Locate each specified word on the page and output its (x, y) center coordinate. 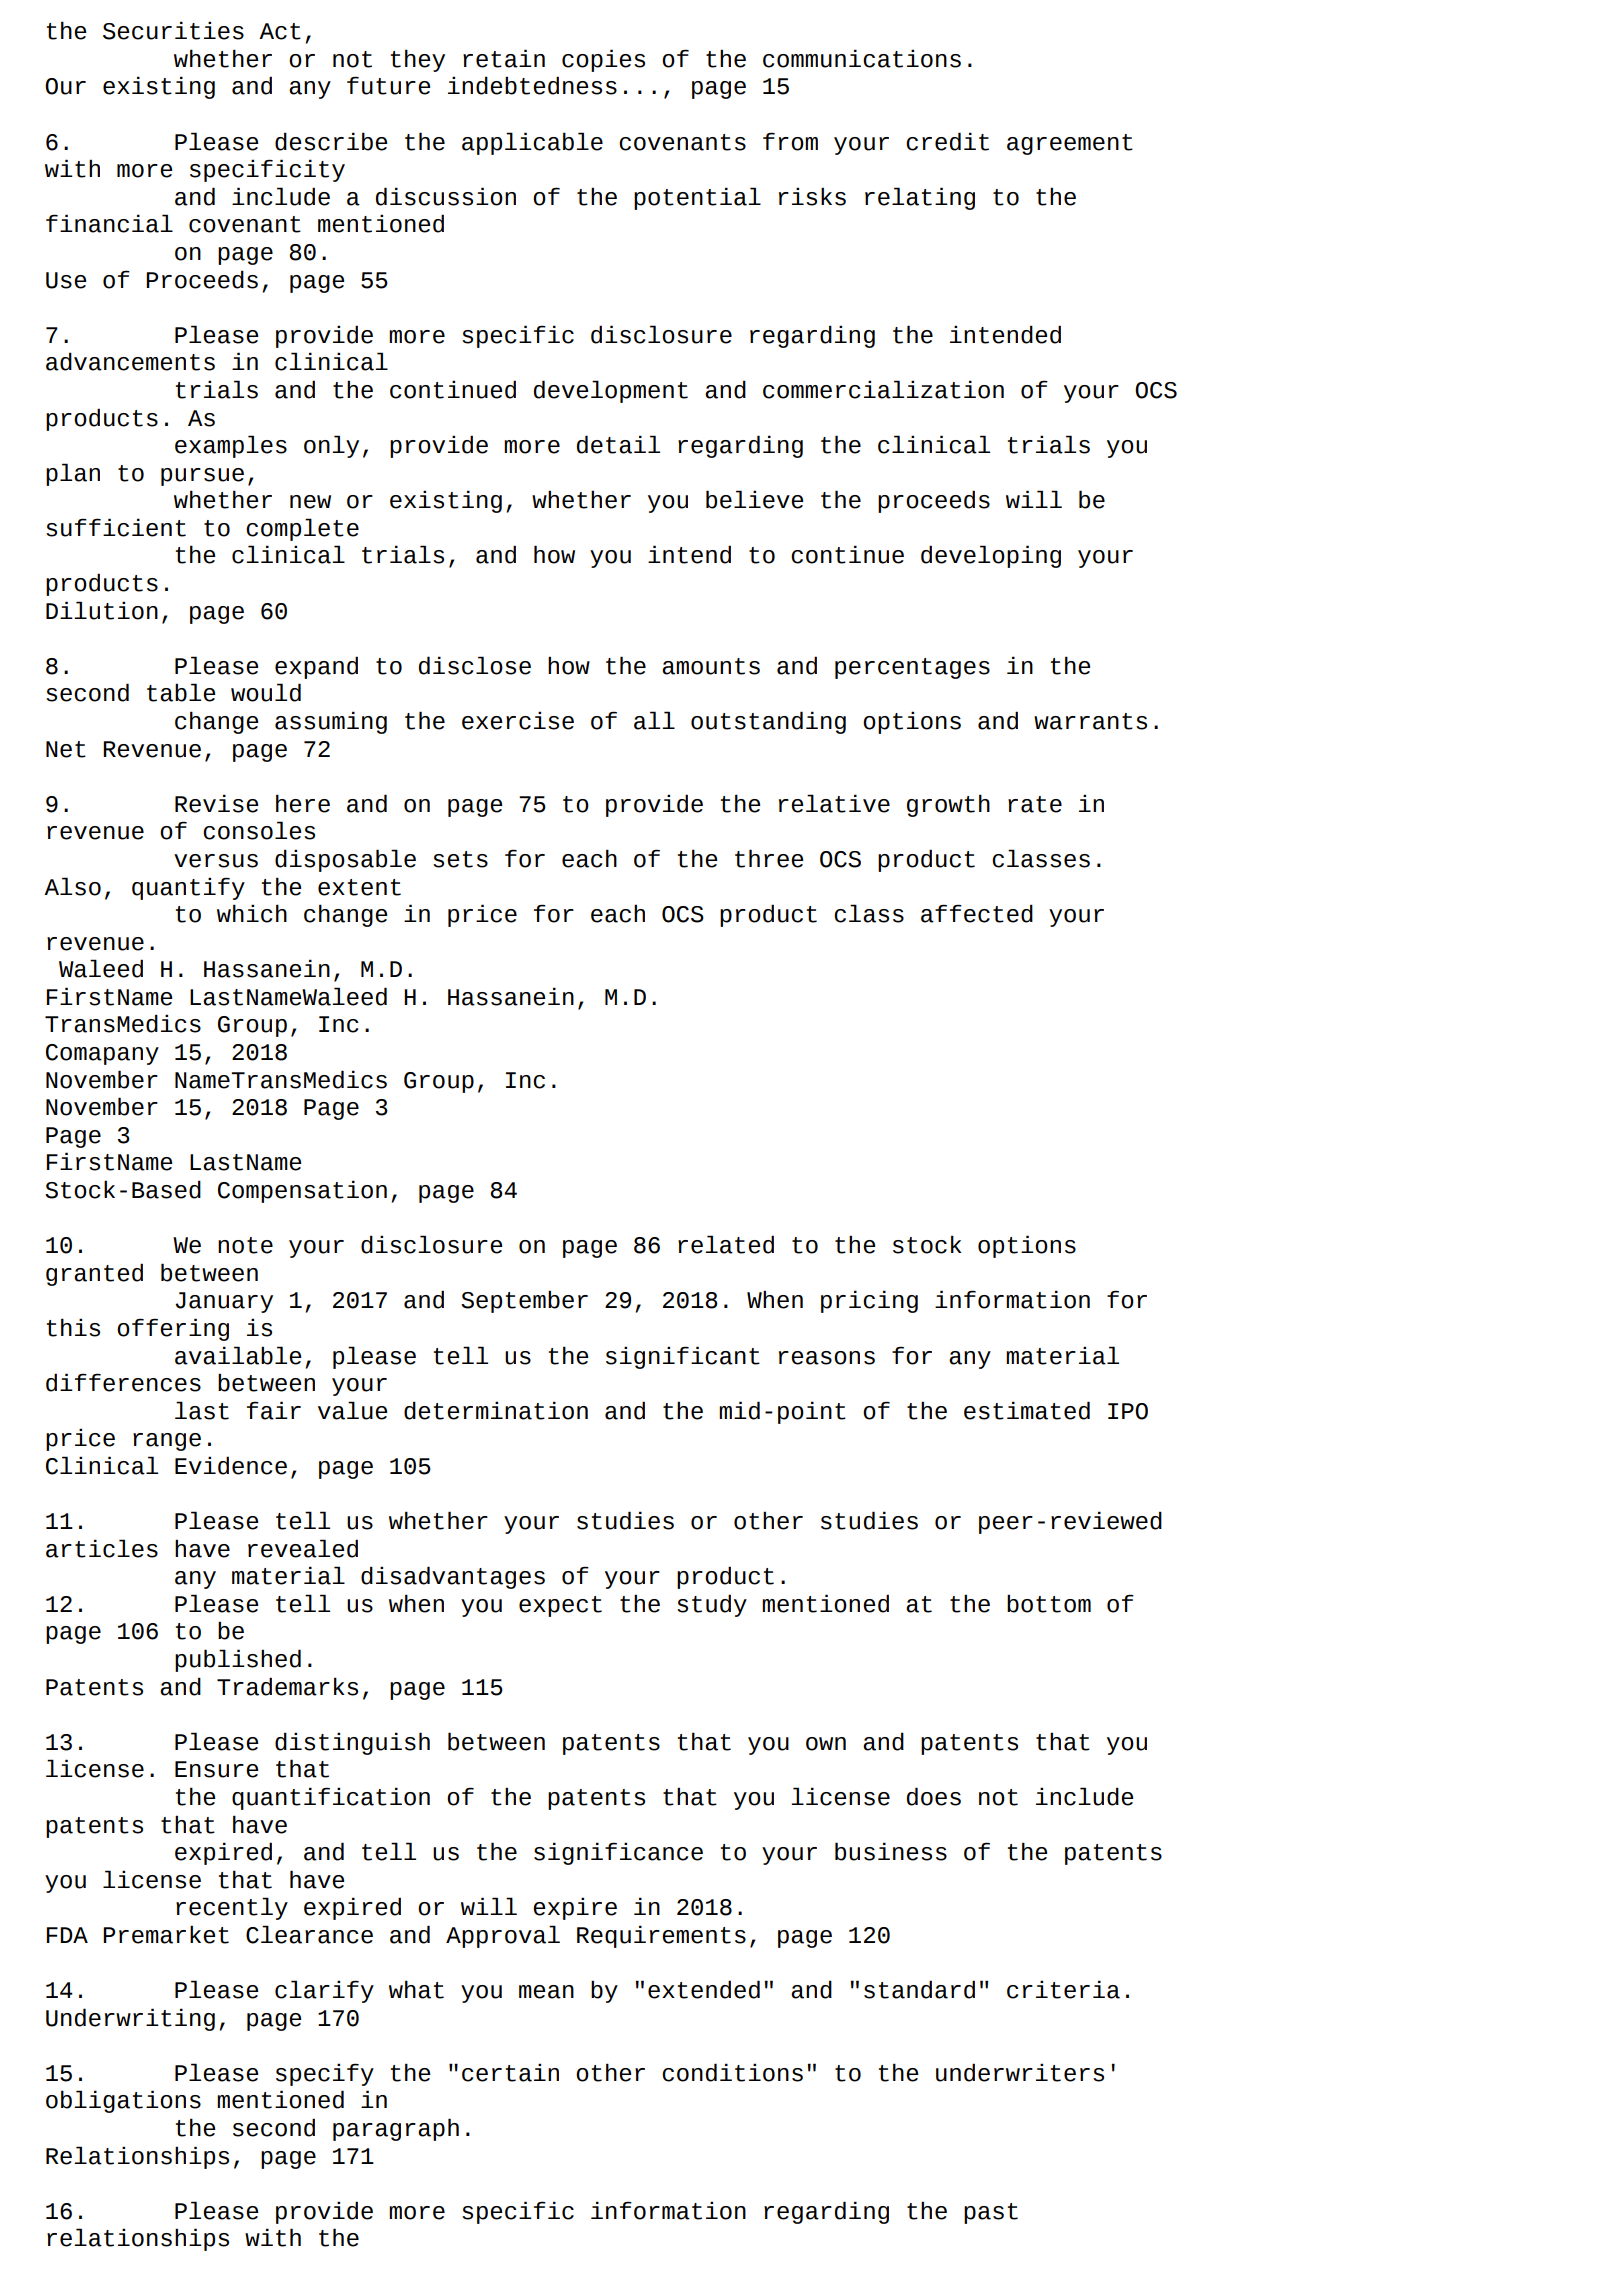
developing (991, 556)
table (181, 692)
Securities (173, 30)
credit (947, 141)
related (726, 1244)
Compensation (302, 1191)
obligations (123, 2101)
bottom (1049, 1603)
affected (977, 913)
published (238, 1660)
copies (603, 60)
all (654, 720)
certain (510, 2072)
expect (560, 1606)
